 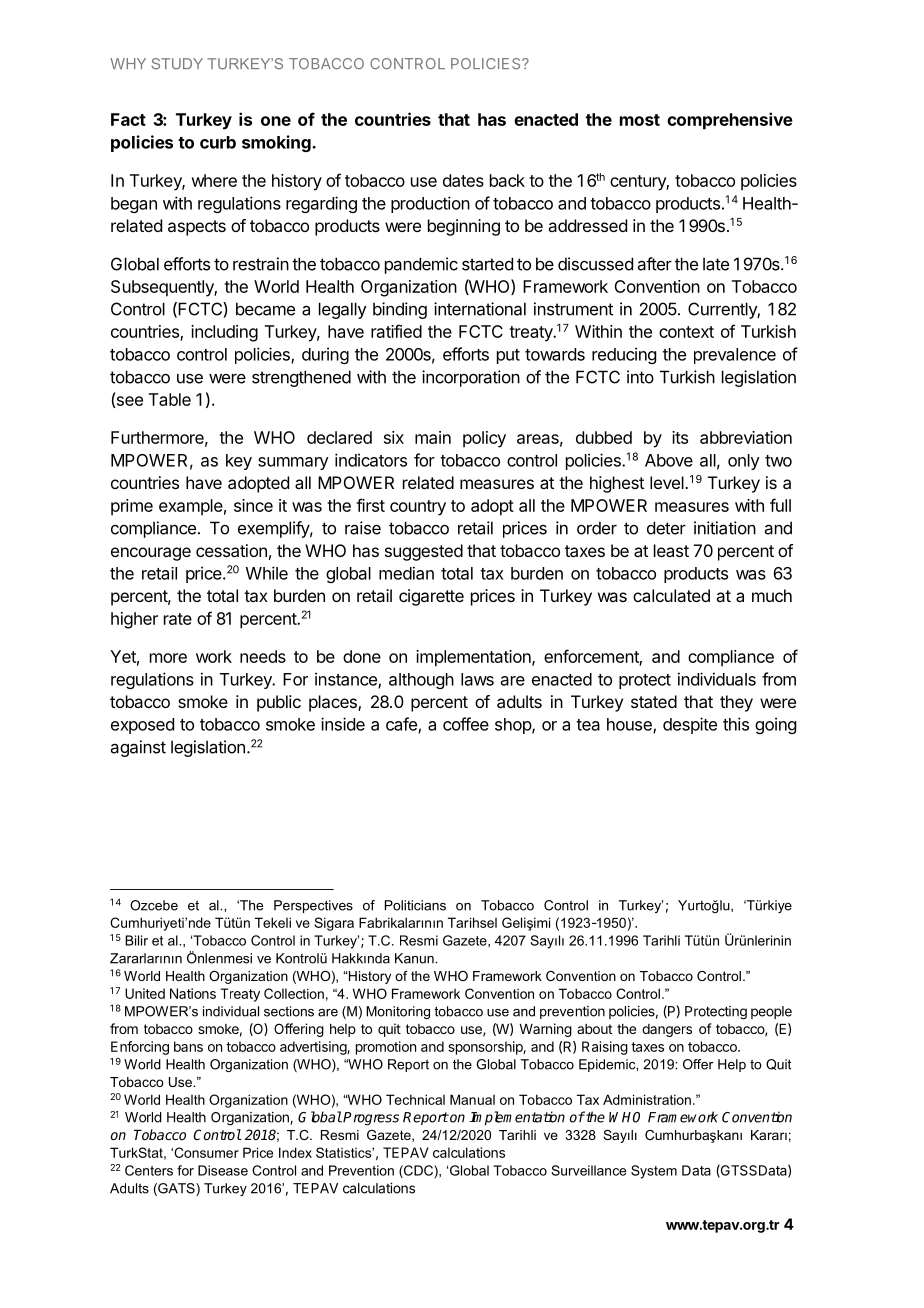 What do you see at coordinates (431, 597) in the document?
I see `cigarette` at bounding box center [431, 597].
